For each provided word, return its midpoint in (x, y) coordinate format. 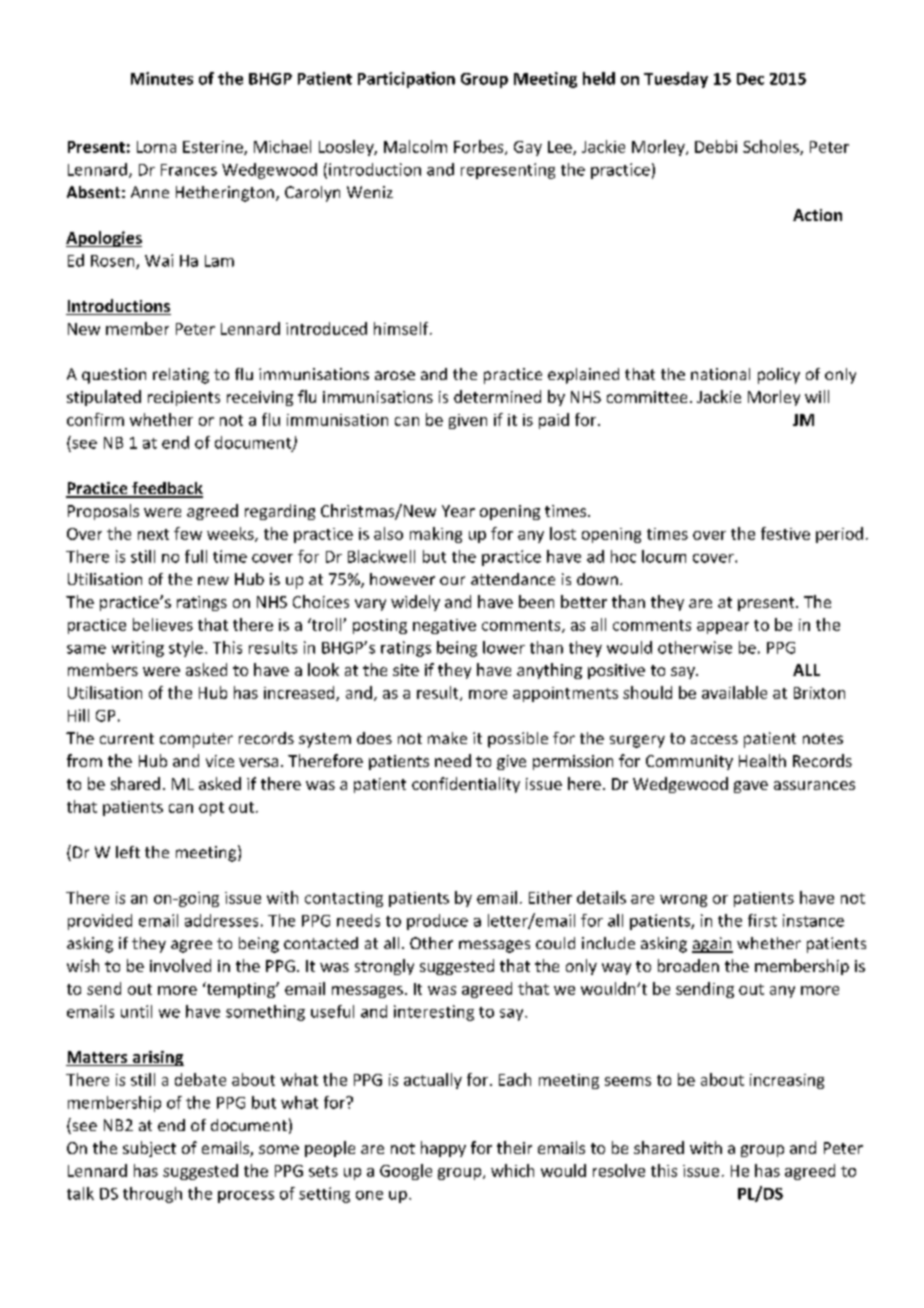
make (447, 738)
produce (437, 922)
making (436, 535)
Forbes (480, 147)
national (720, 374)
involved (180, 965)
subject (149, 1149)
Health (762, 760)
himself (402, 328)
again (712, 945)
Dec (750, 79)
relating (181, 376)
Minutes (162, 78)
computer (196, 740)
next (153, 534)
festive (785, 533)
